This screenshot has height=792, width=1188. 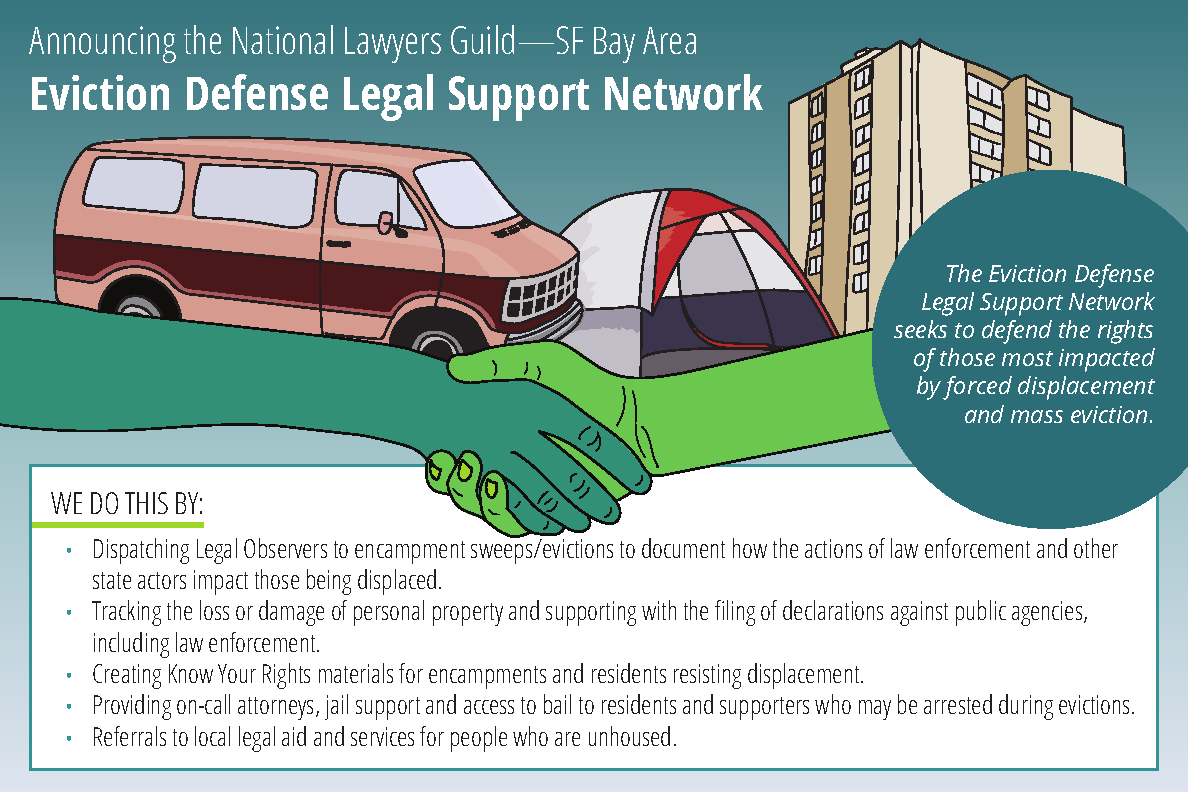 I want to click on mass, so click(x=1037, y=416).
